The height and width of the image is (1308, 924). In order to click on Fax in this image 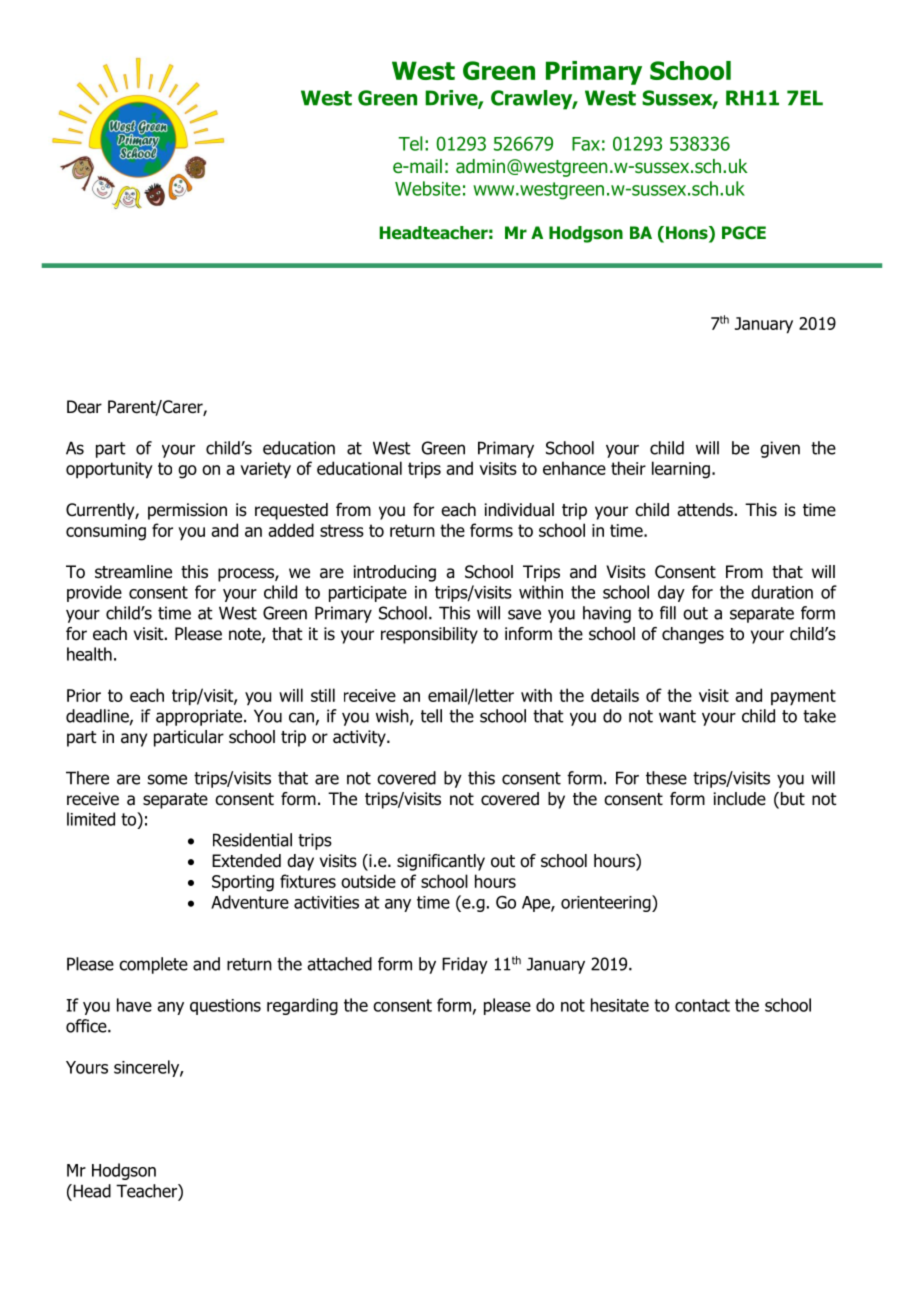, I will do `click(586, 144)`.
